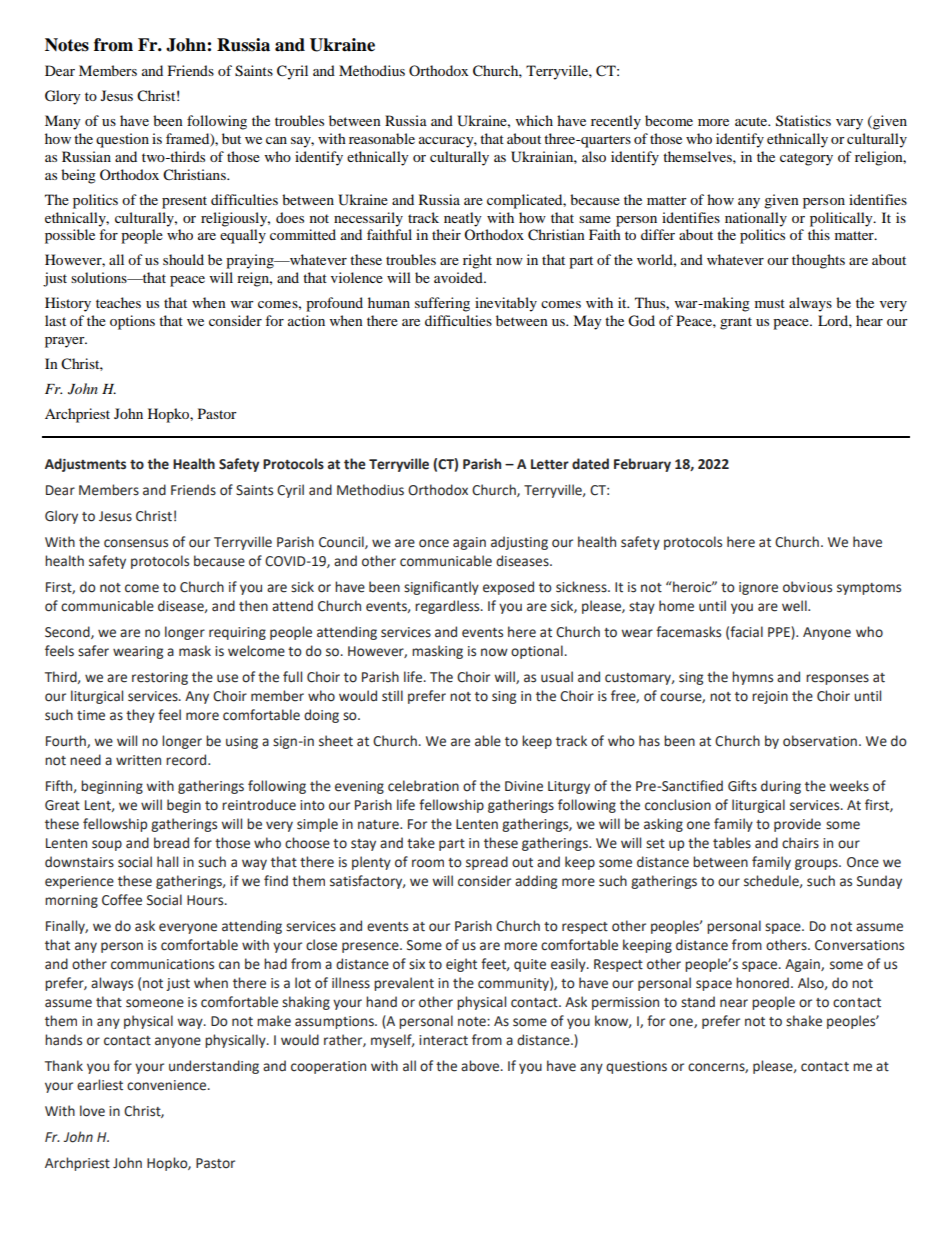 The image size is (952, 1233). Describe the element at coordinates (168, 1085) in the screenshot. I see `convenience` at that location.
